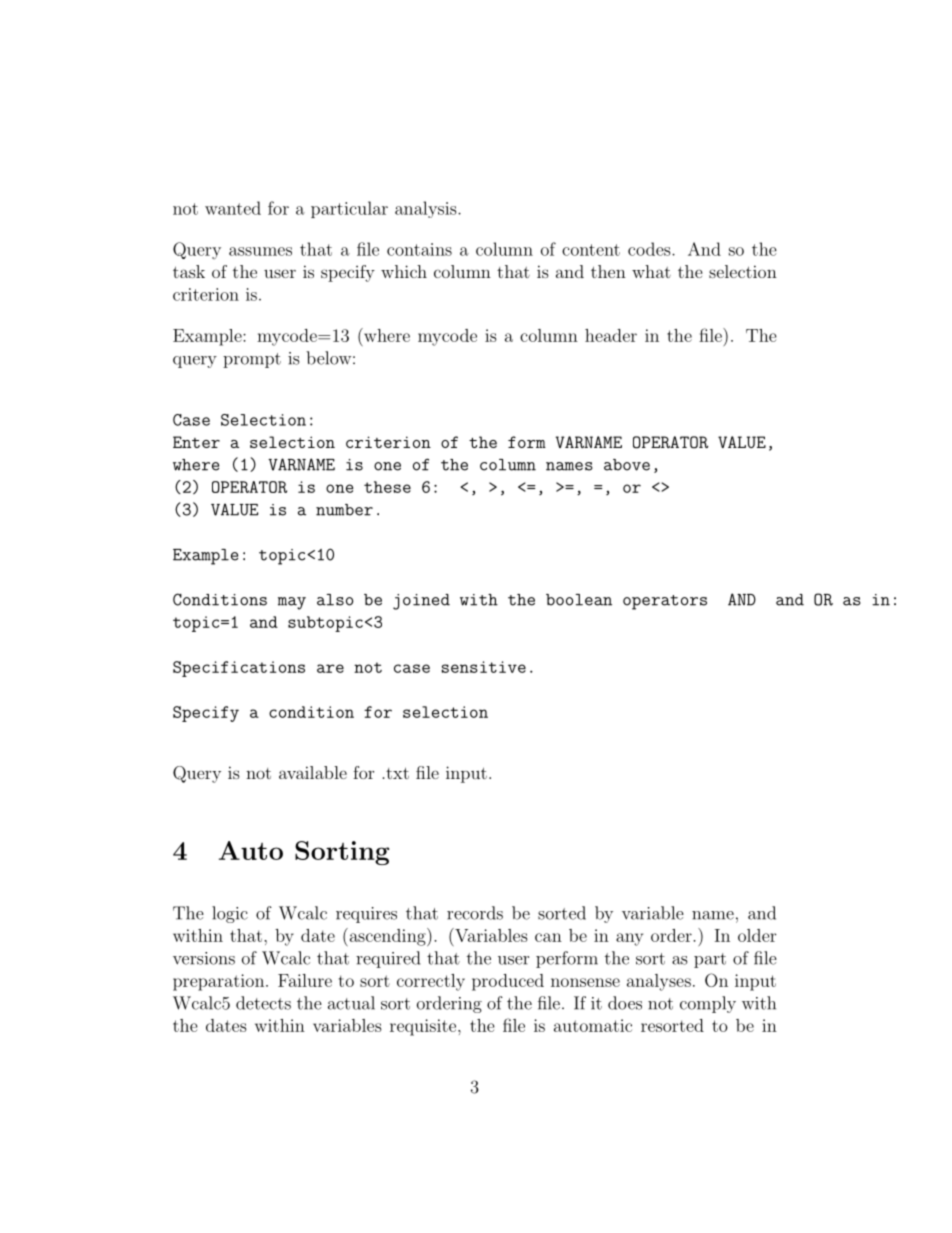  Describe the element at coordinates (421, 602) in the image. I see `joined` at that location.
